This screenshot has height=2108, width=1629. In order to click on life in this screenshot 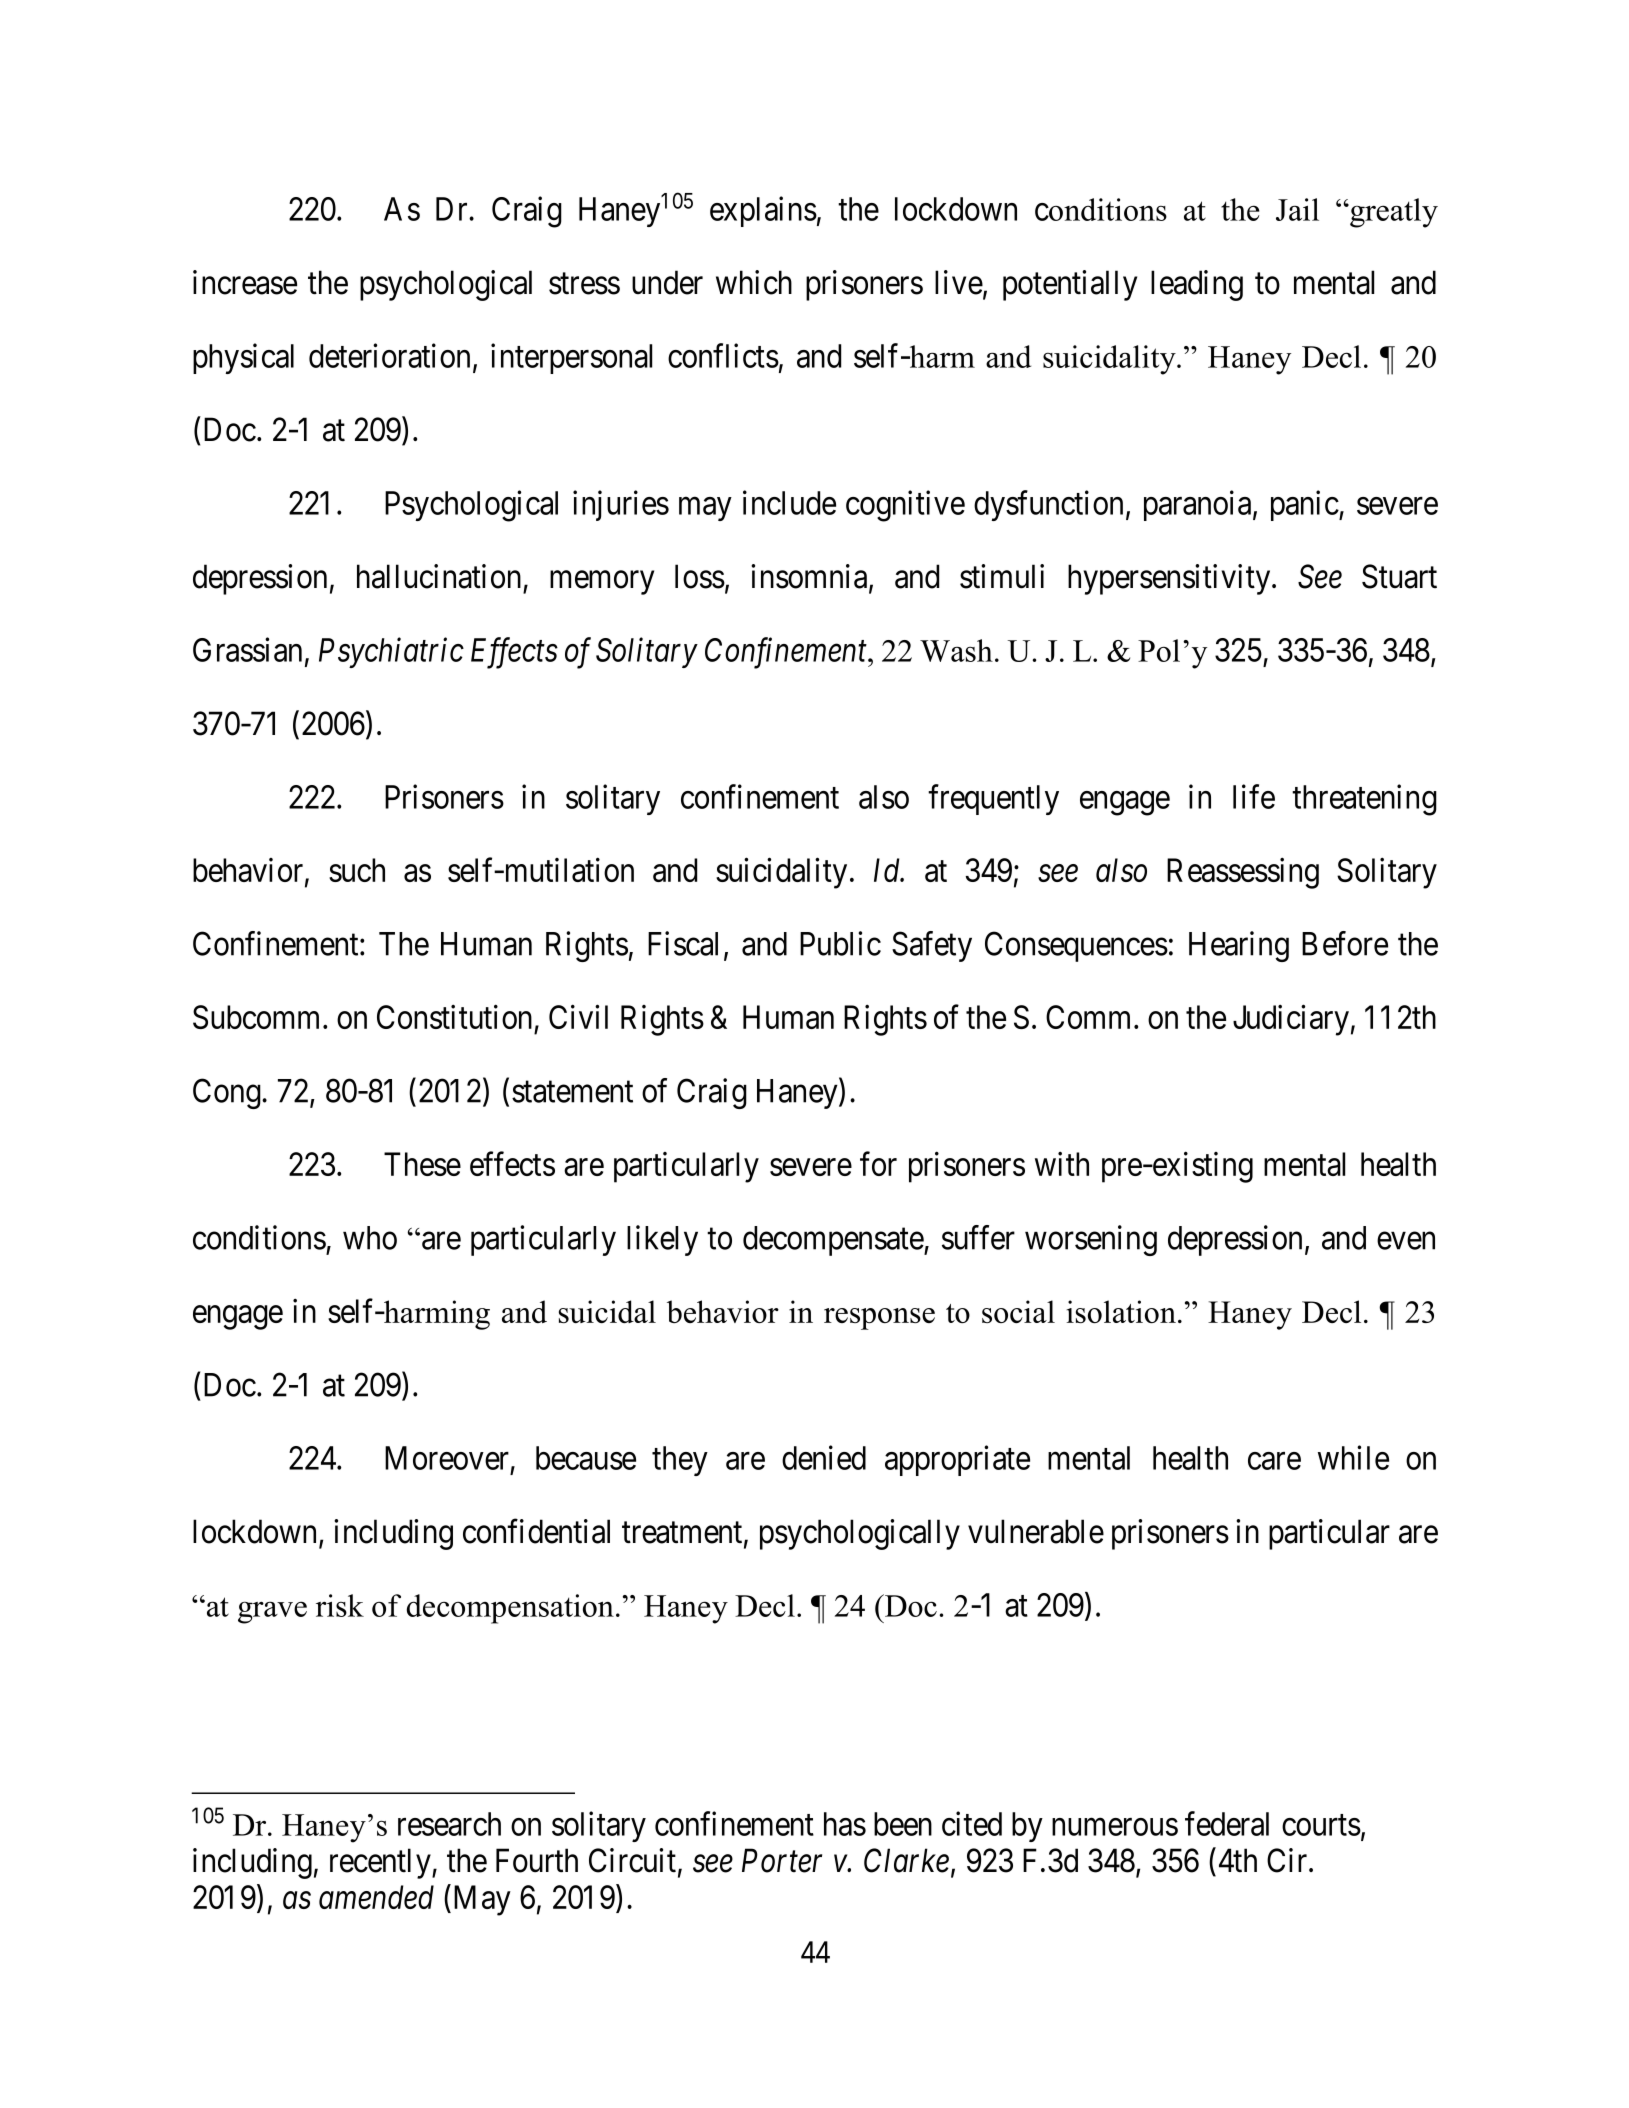, I will do `click(1254, 796)`.
